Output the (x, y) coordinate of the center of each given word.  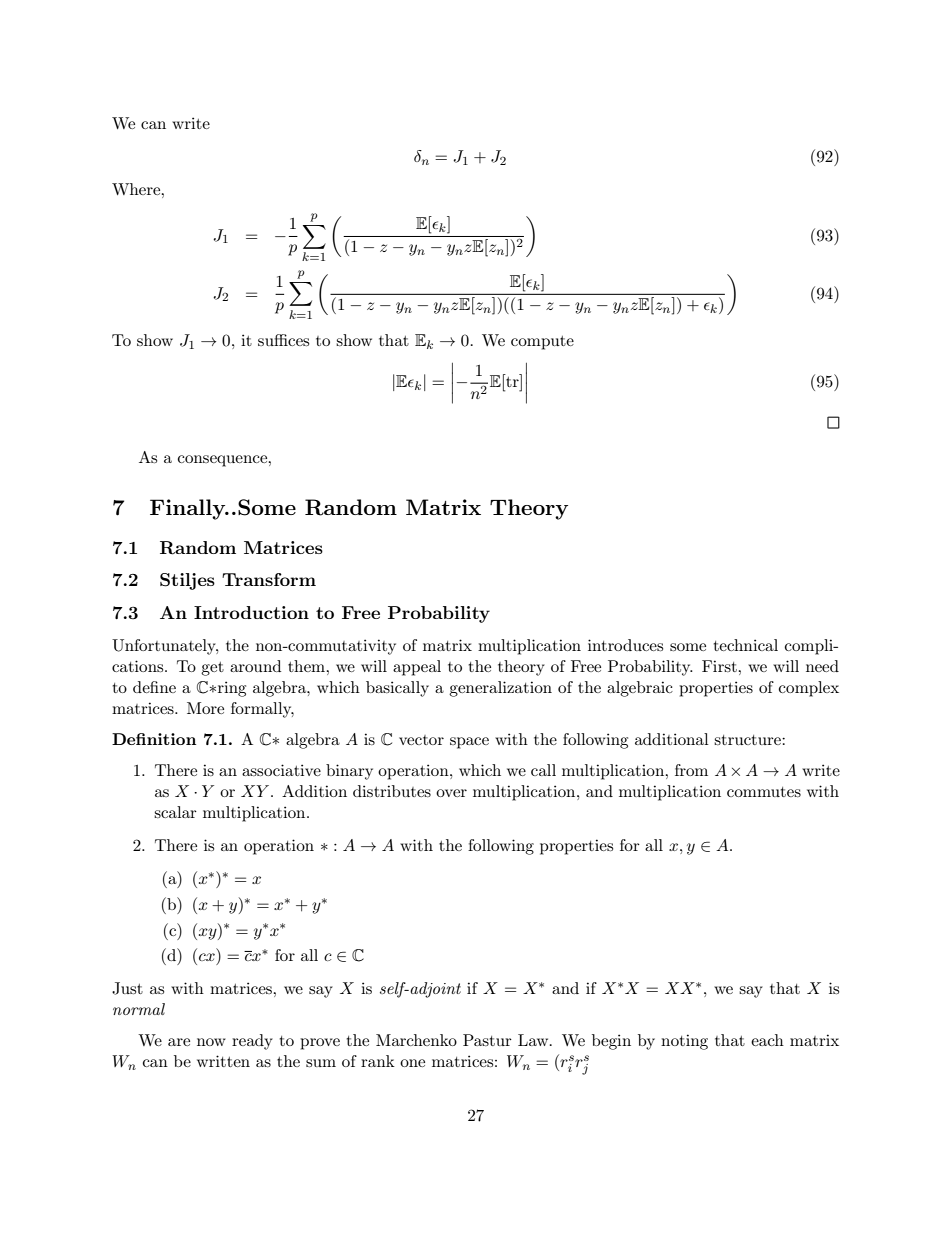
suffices (283, 340)
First (720, 666)
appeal (417, 668)
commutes (764, 792)
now (211, 1042)
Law (534, 1040)
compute (542, 343)
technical (745, 645)
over (451, 793)
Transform (269, 579)
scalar (175, 812)
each (767, 1040)
